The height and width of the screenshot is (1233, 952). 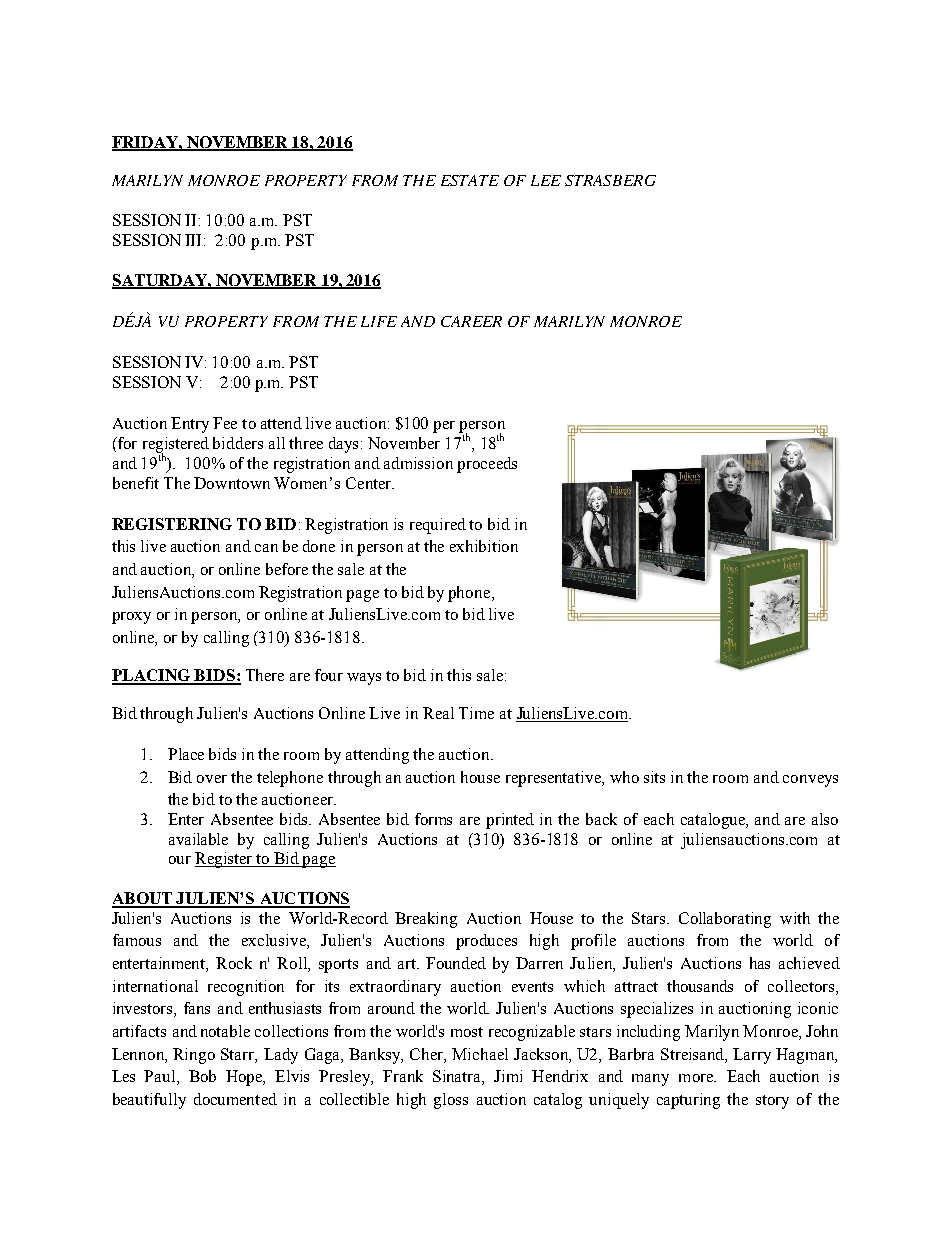 What do you see at coordinates (152, 676) in the screenshot?
I see `PLACING` at bounding box center [152, 676].
